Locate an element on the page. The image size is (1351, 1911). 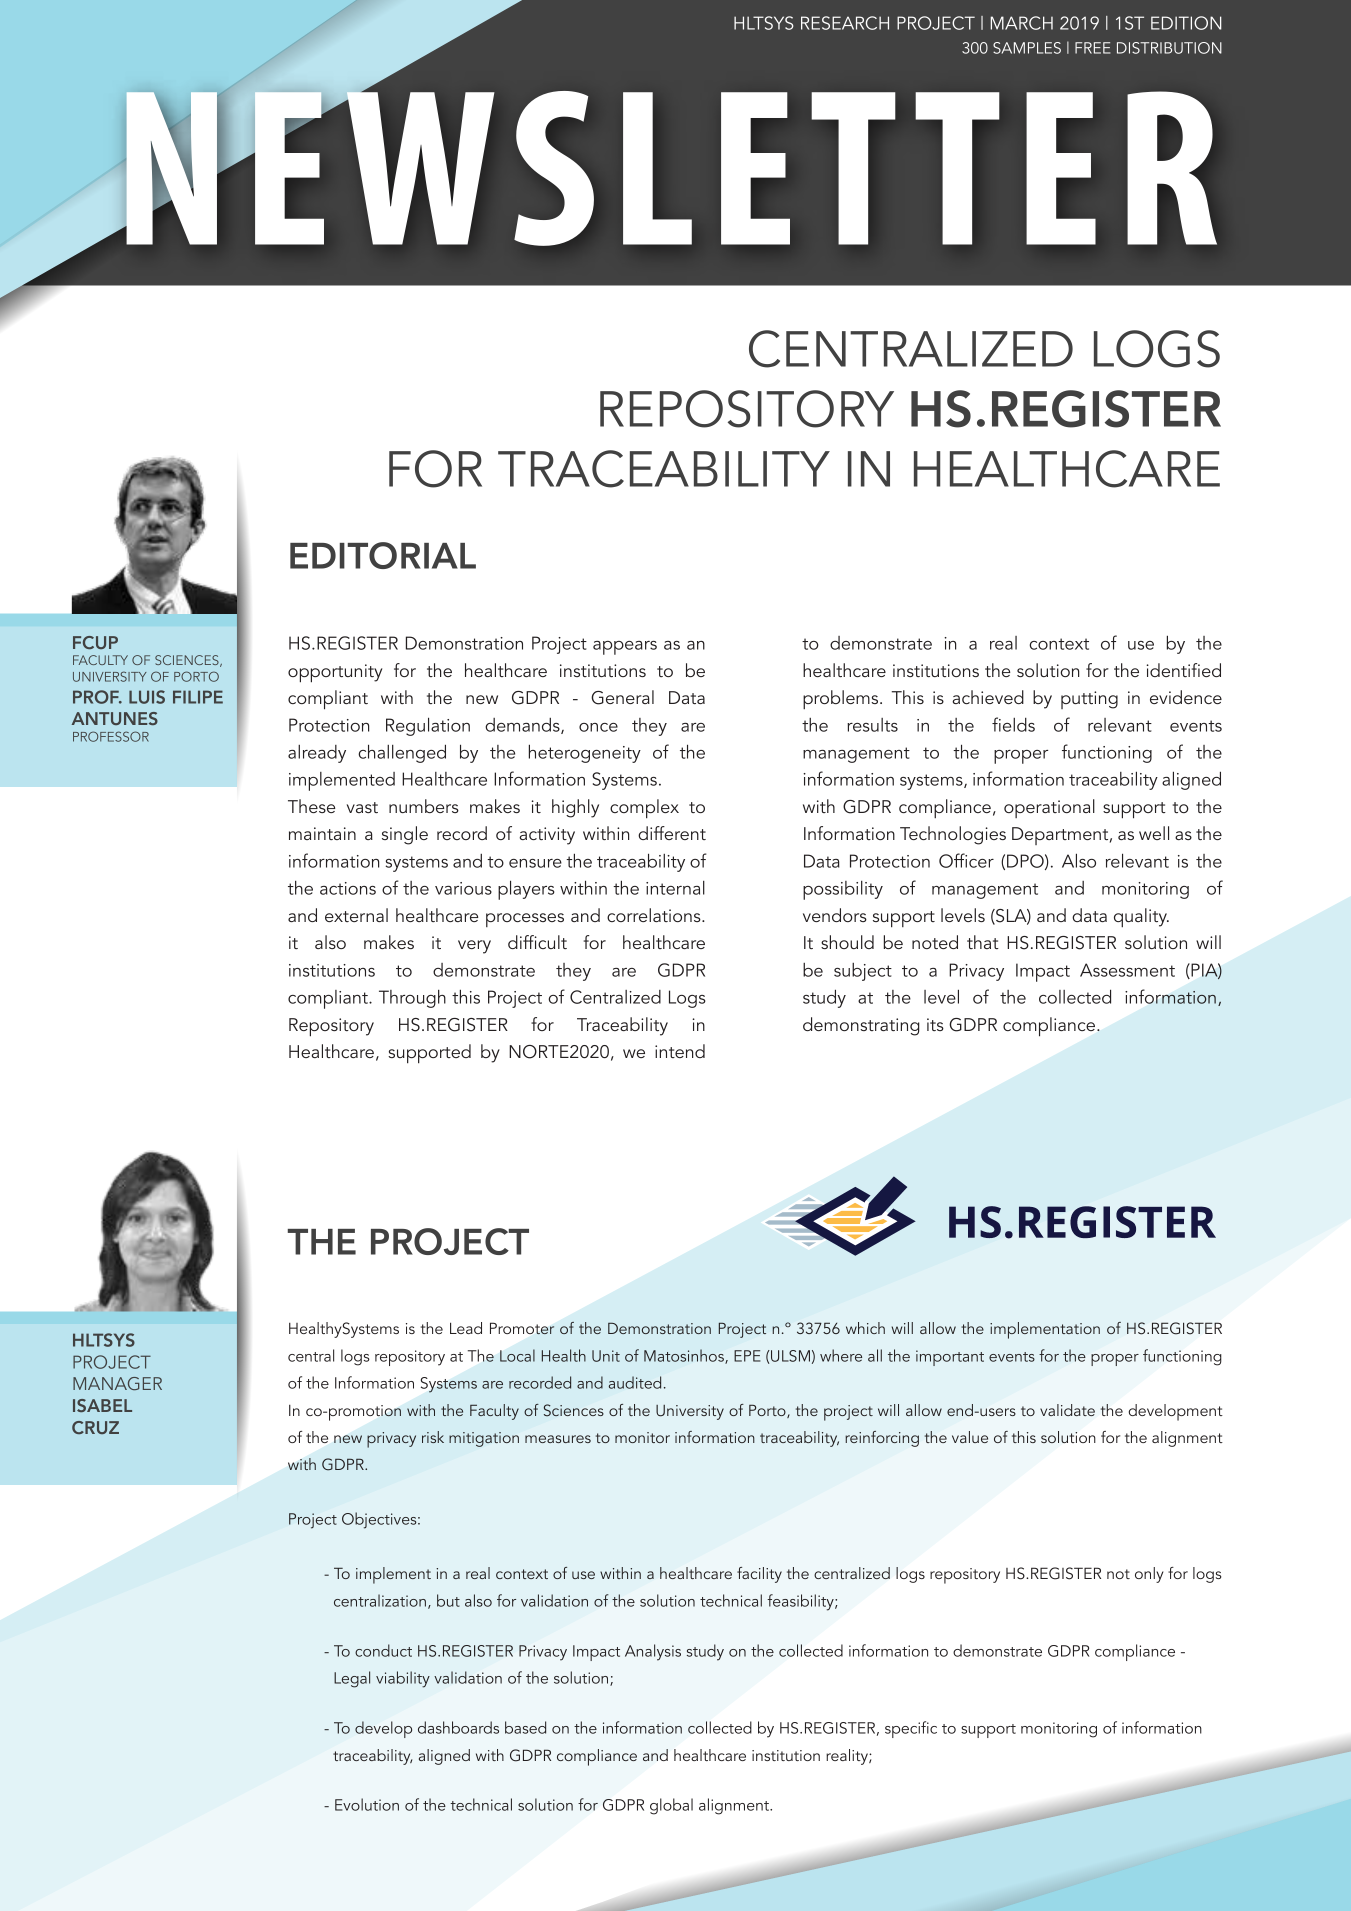
SAMPLES is located at coordinates (1027, 48).
